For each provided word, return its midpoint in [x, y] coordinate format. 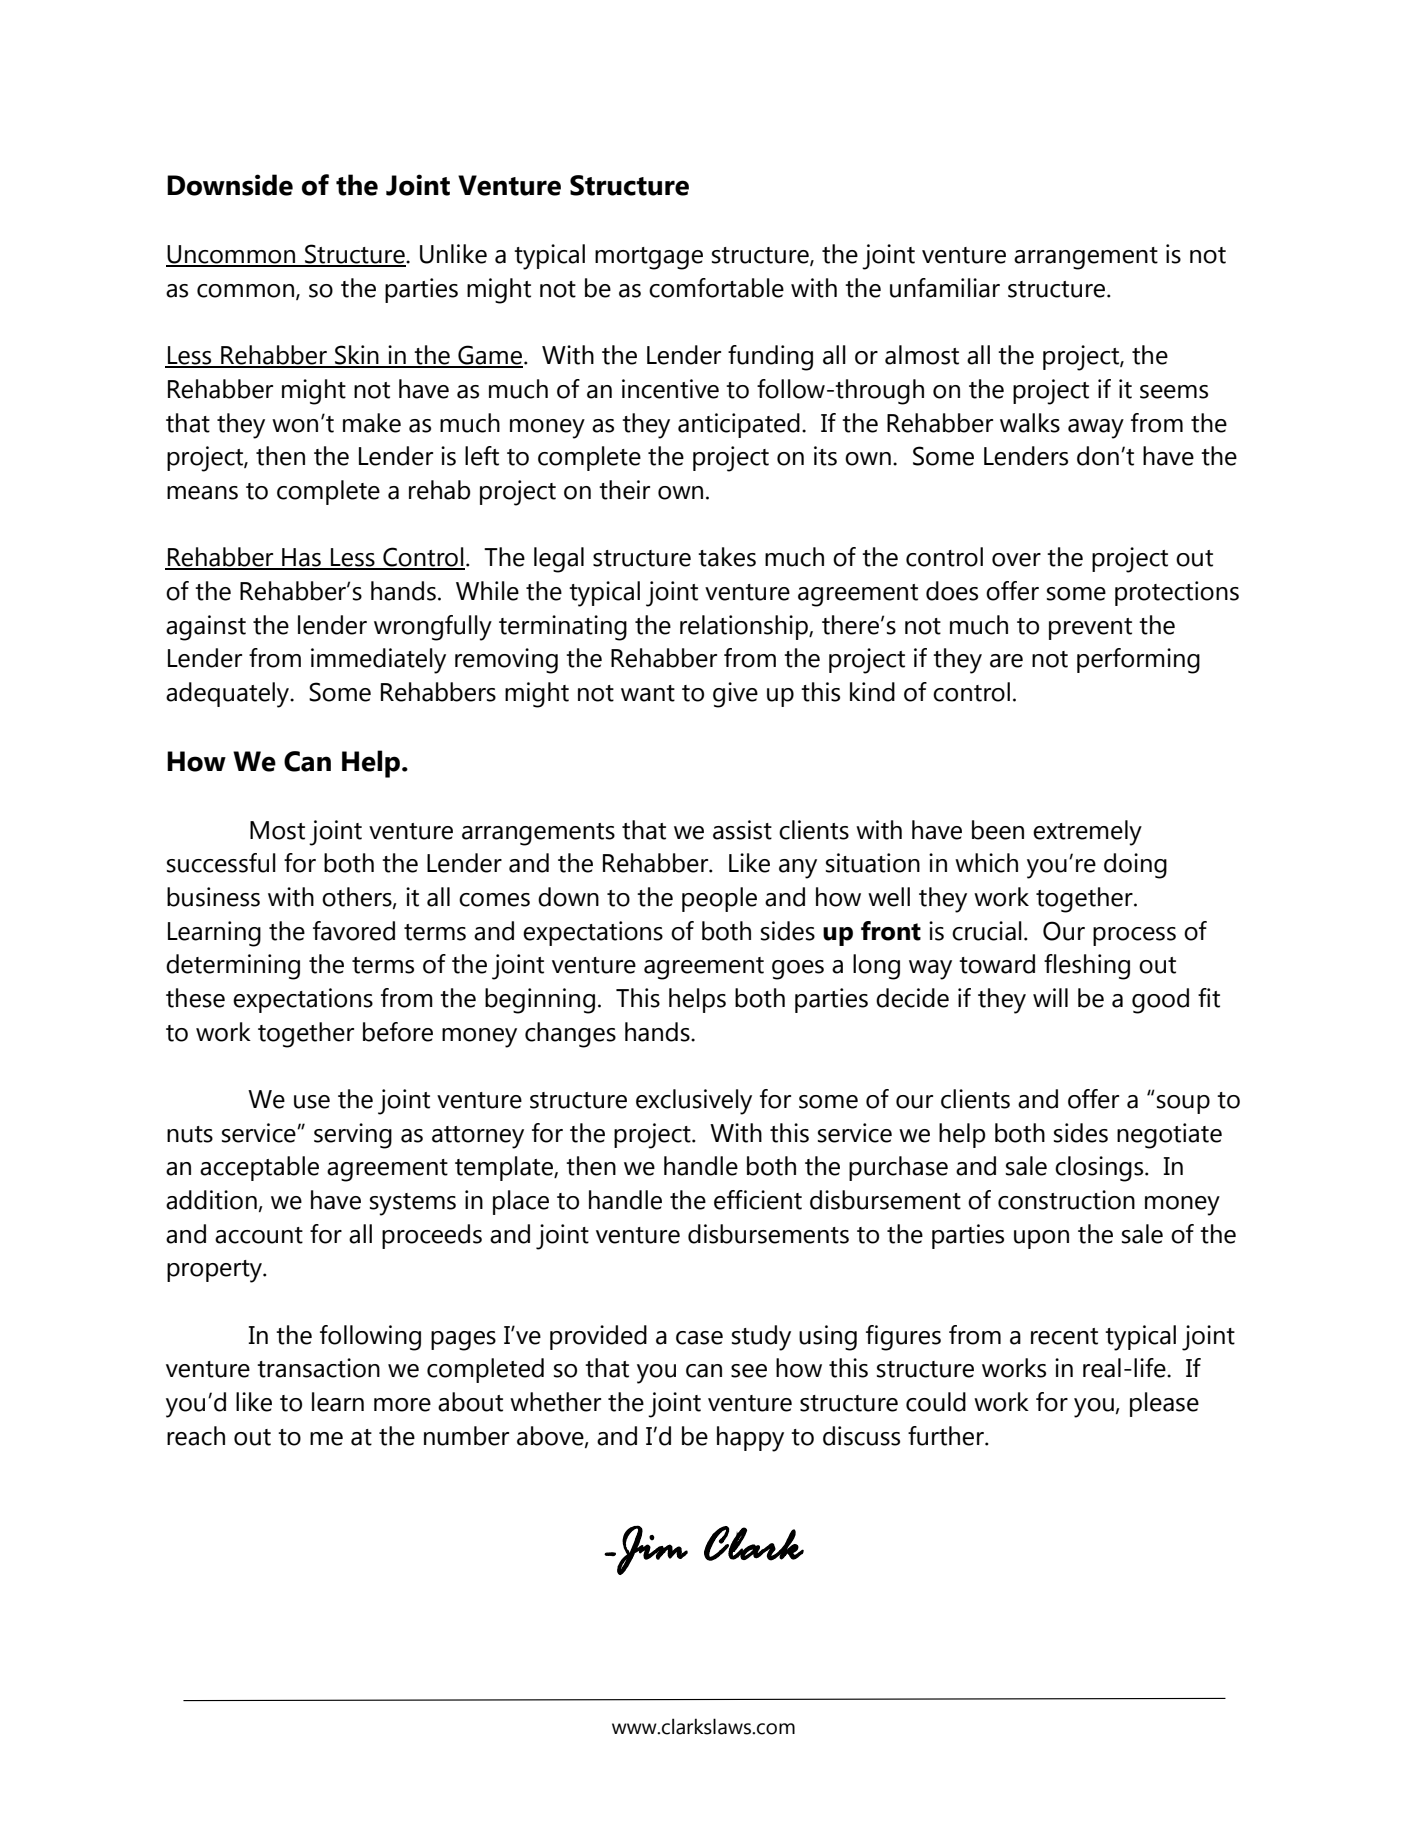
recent [1064, 1336]
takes [727, 557]
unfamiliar [945, 288]
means [202, 493]
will [1050, 997]
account [259, 1235]
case [699, 1338]
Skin [357, 356]
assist [742, 830]
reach [196, 1436]
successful [221, 863]
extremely [1087, 833]
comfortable [716, 288]
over [1016, 560]
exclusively [694, 1102]
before [398, 1032]
